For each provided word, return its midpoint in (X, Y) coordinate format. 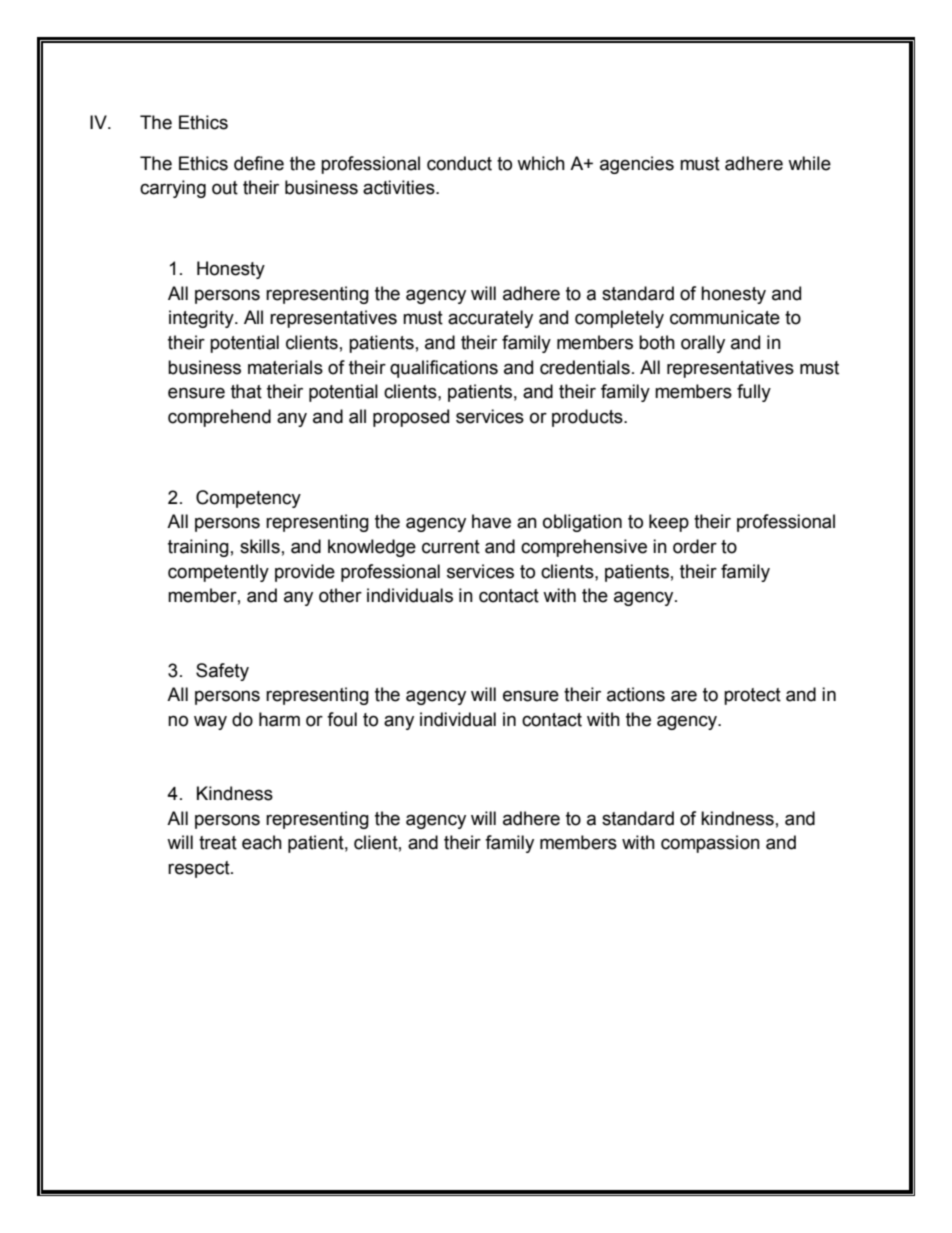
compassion (710, 844)
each (262, 842)
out (225, 188)
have (491, 521)
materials (285, 367)
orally (703, 344)
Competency (248, 499)
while (809, 163)
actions (636, 694)
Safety (222, 672)
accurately (490, 319)
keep (669, 523)
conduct (459, 163)
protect (752, 696)
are (684, 696)
